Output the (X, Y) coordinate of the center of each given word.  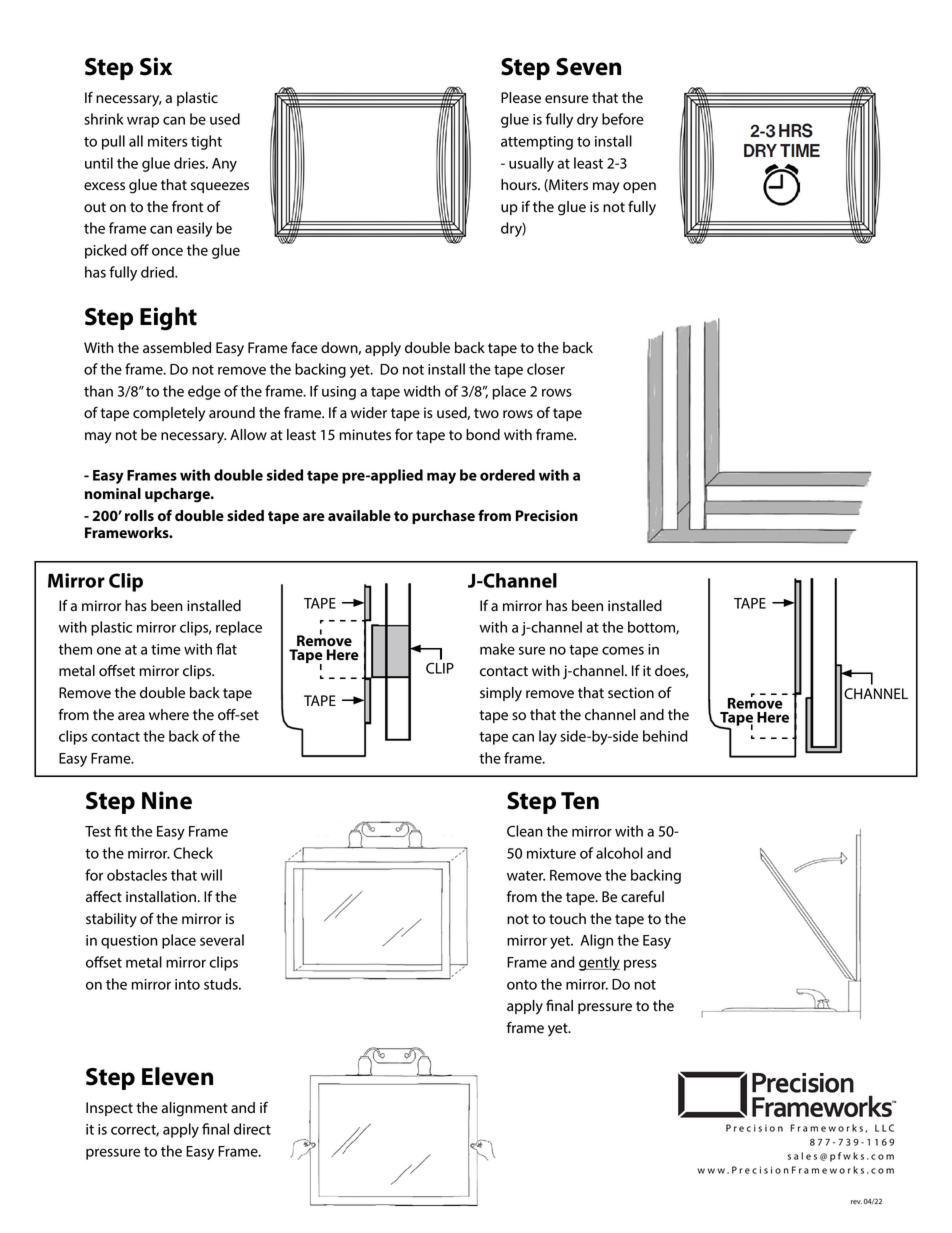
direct (252, 1129)
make (497, 649)
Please (521, 98)
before (623, 119)
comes (623, 650)
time (166, 649)
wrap (143, 122)
